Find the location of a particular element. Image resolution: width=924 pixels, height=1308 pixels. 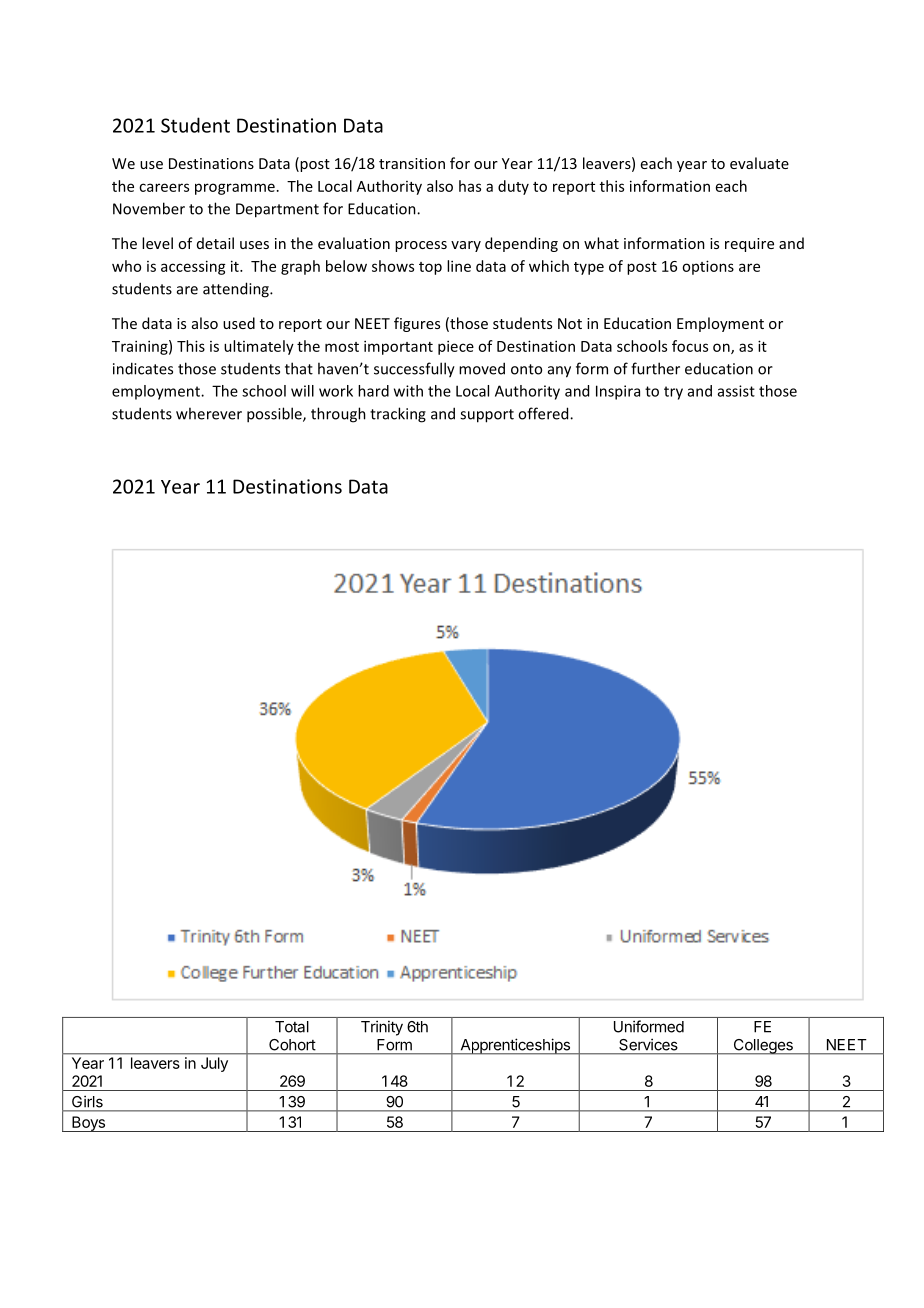

wherever is located at coordinates (209, 413).
